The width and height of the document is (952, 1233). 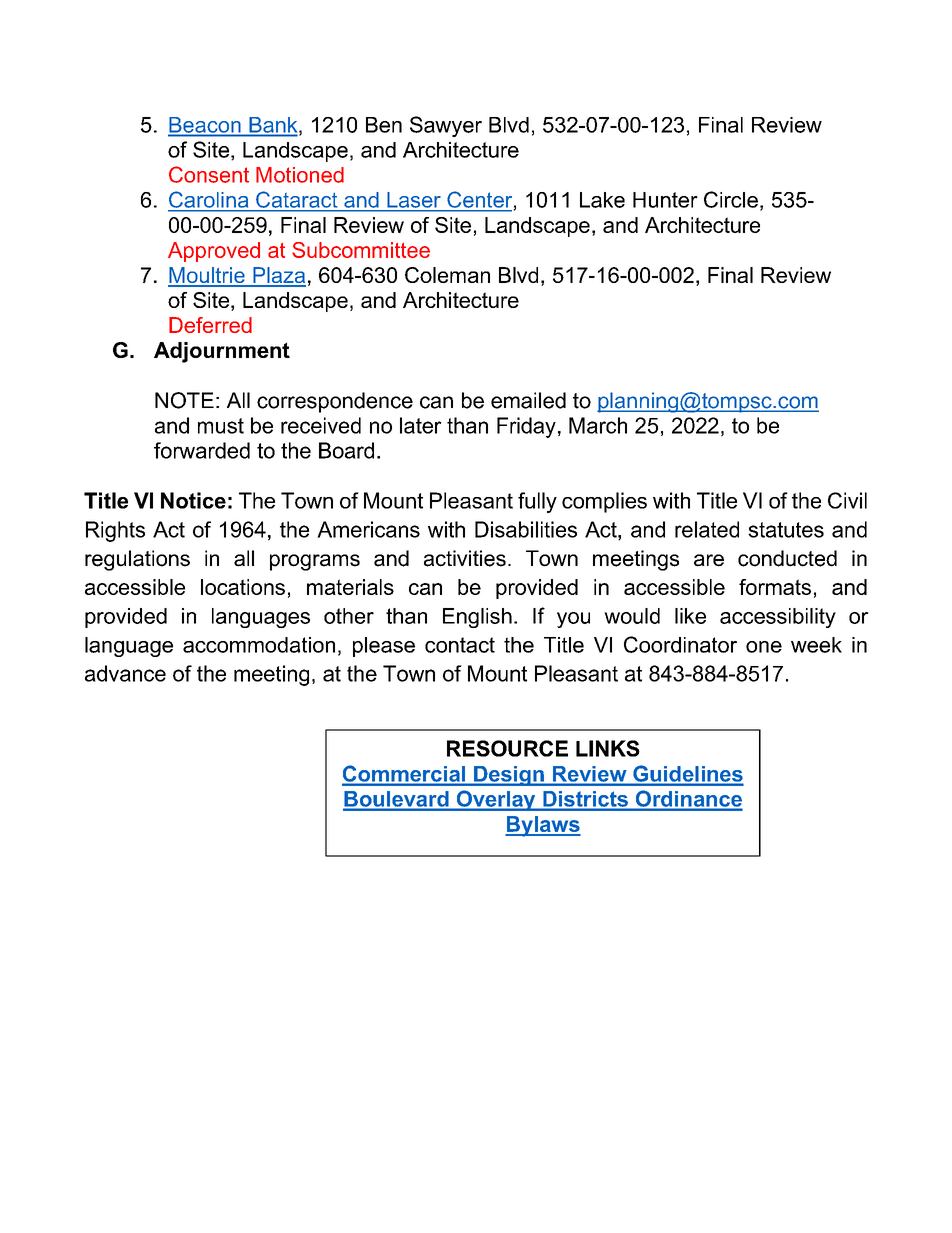 What do you see at coordinates (209, 174) in the document?
I see `Consent` at bounding box center [209, 174].
